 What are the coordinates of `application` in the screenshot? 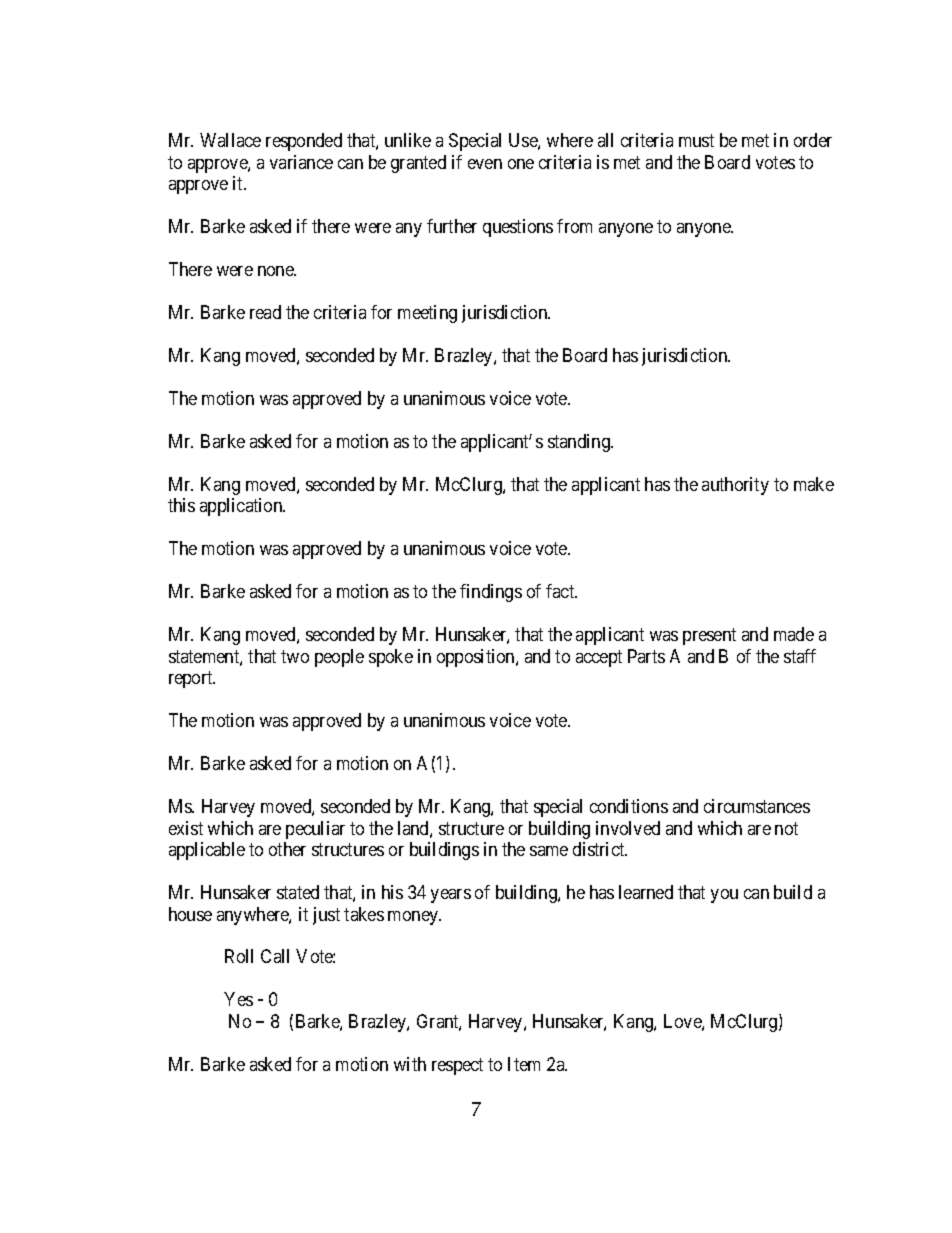 It's located at (242, 507).
